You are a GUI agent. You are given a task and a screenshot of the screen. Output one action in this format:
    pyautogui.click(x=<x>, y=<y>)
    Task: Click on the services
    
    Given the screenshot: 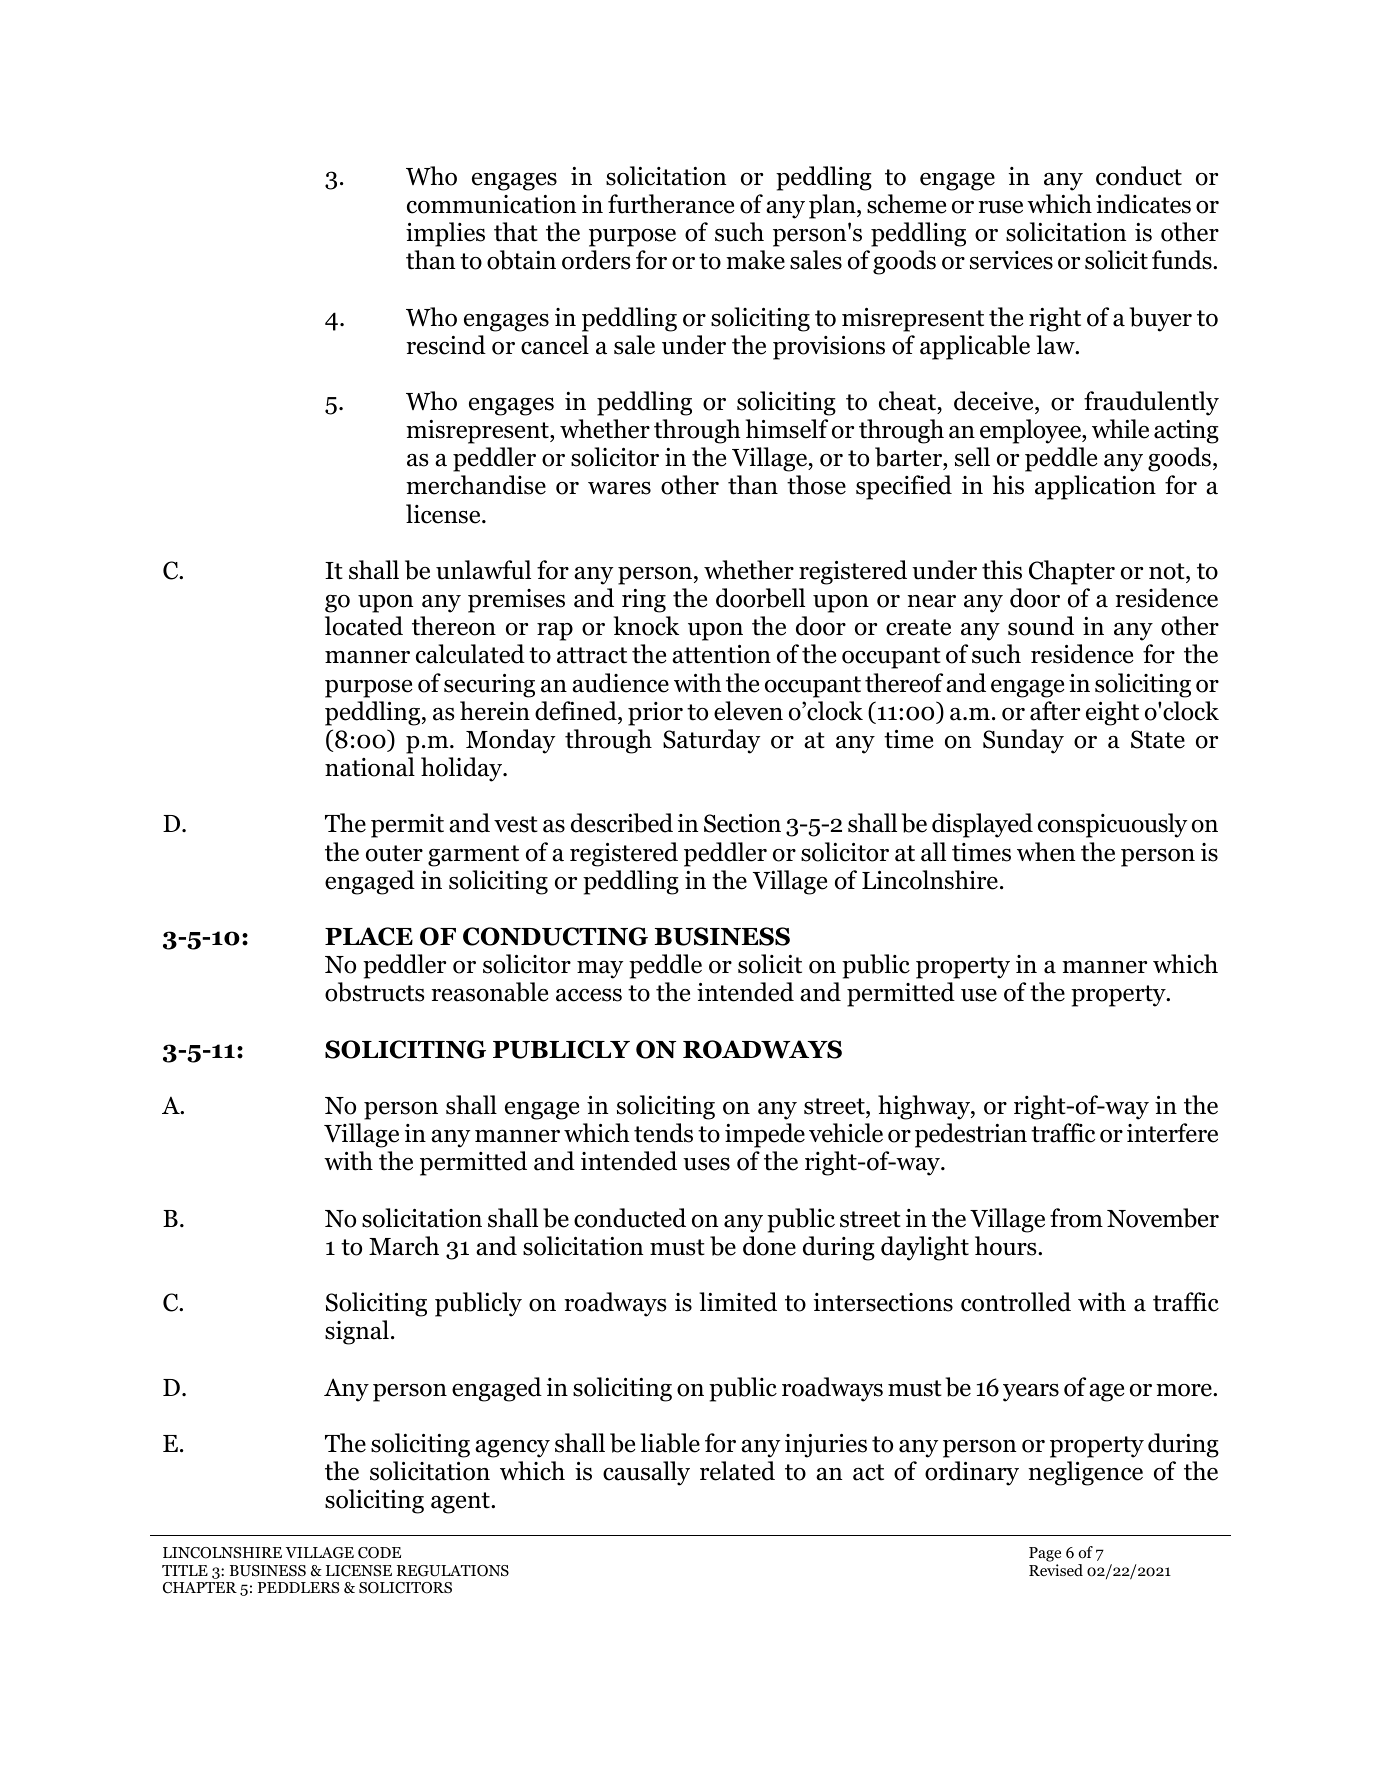 What is the action you would take?
    pyautogui.click(x=1011, y=260)
